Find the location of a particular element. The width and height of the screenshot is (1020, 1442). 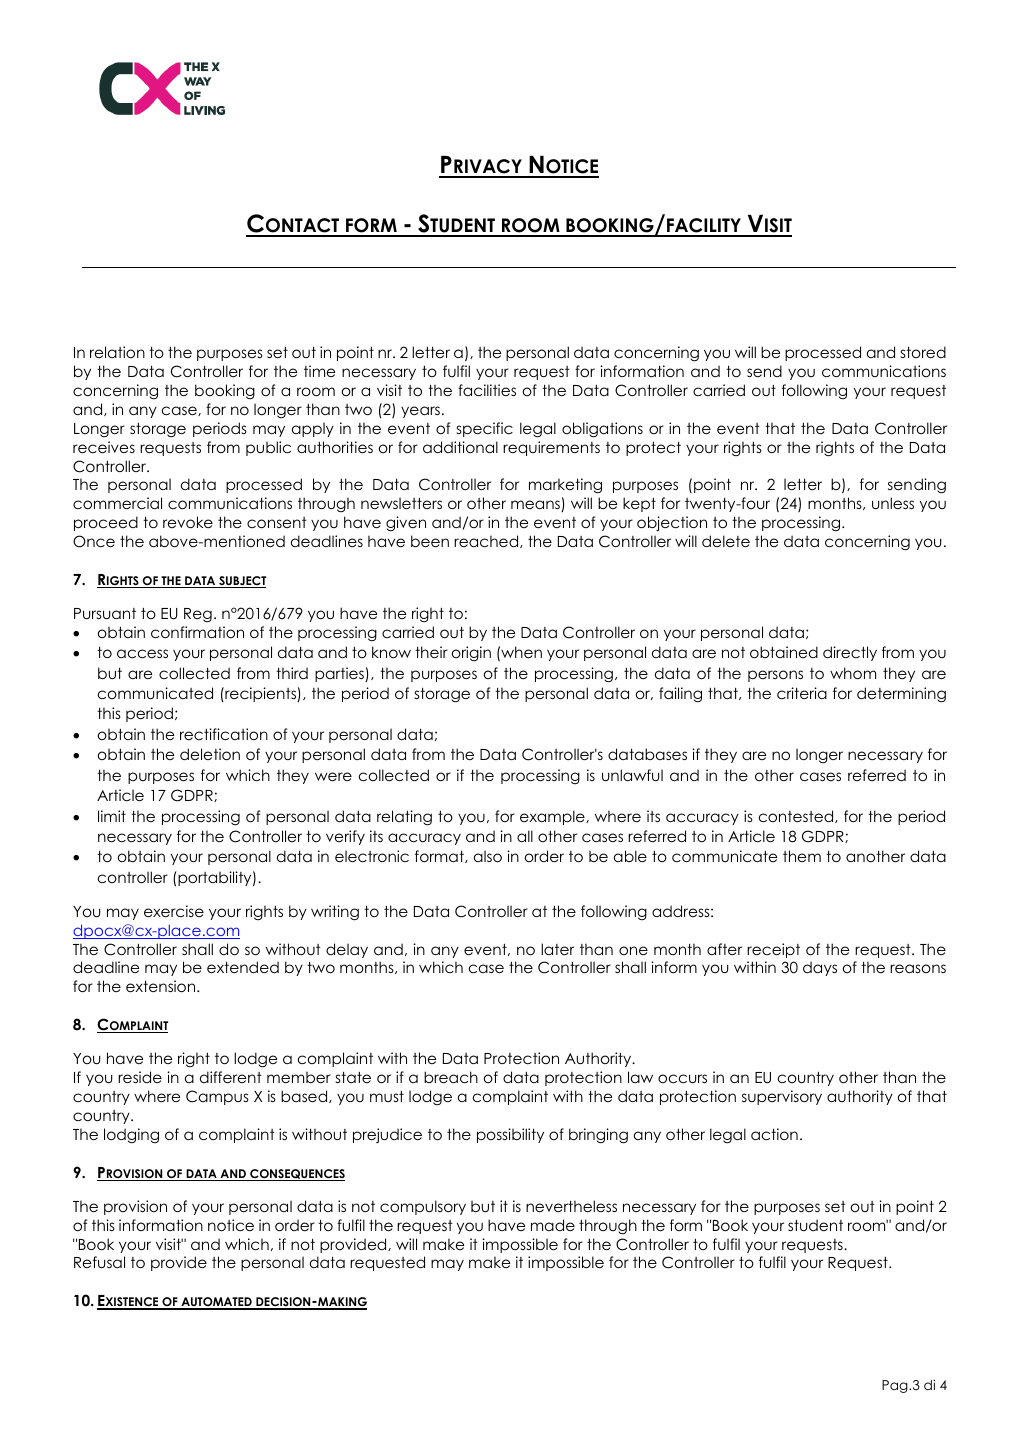

extension is located at coordinates (162, 986).
